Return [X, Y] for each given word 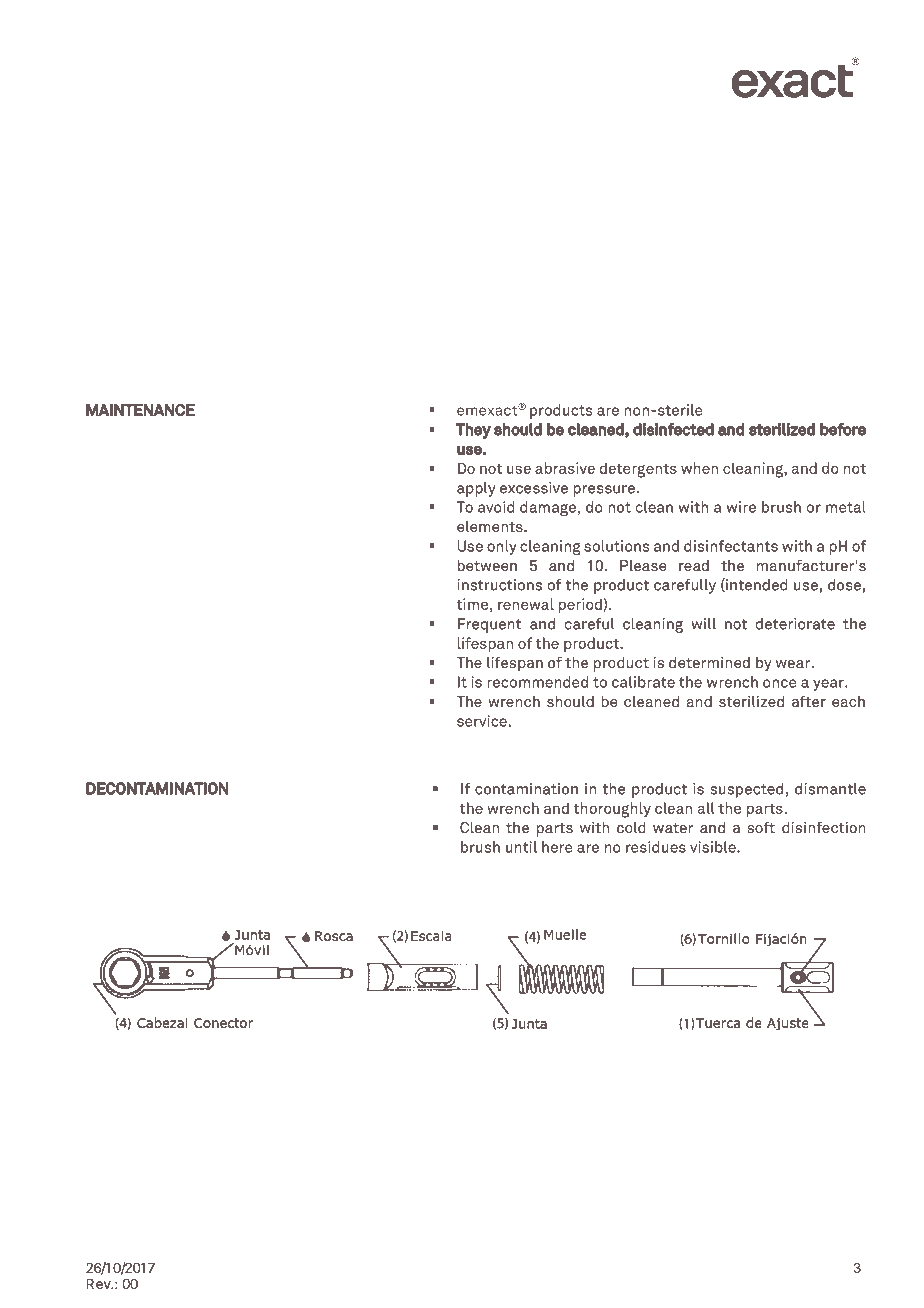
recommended [537, 682]
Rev [99, 1284]
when [699, 468]
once [780, 683]
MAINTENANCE [140, 409]
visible [714, 847]
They [473, 431]
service [482, 721]
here [557, 847]
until [521, 847]
